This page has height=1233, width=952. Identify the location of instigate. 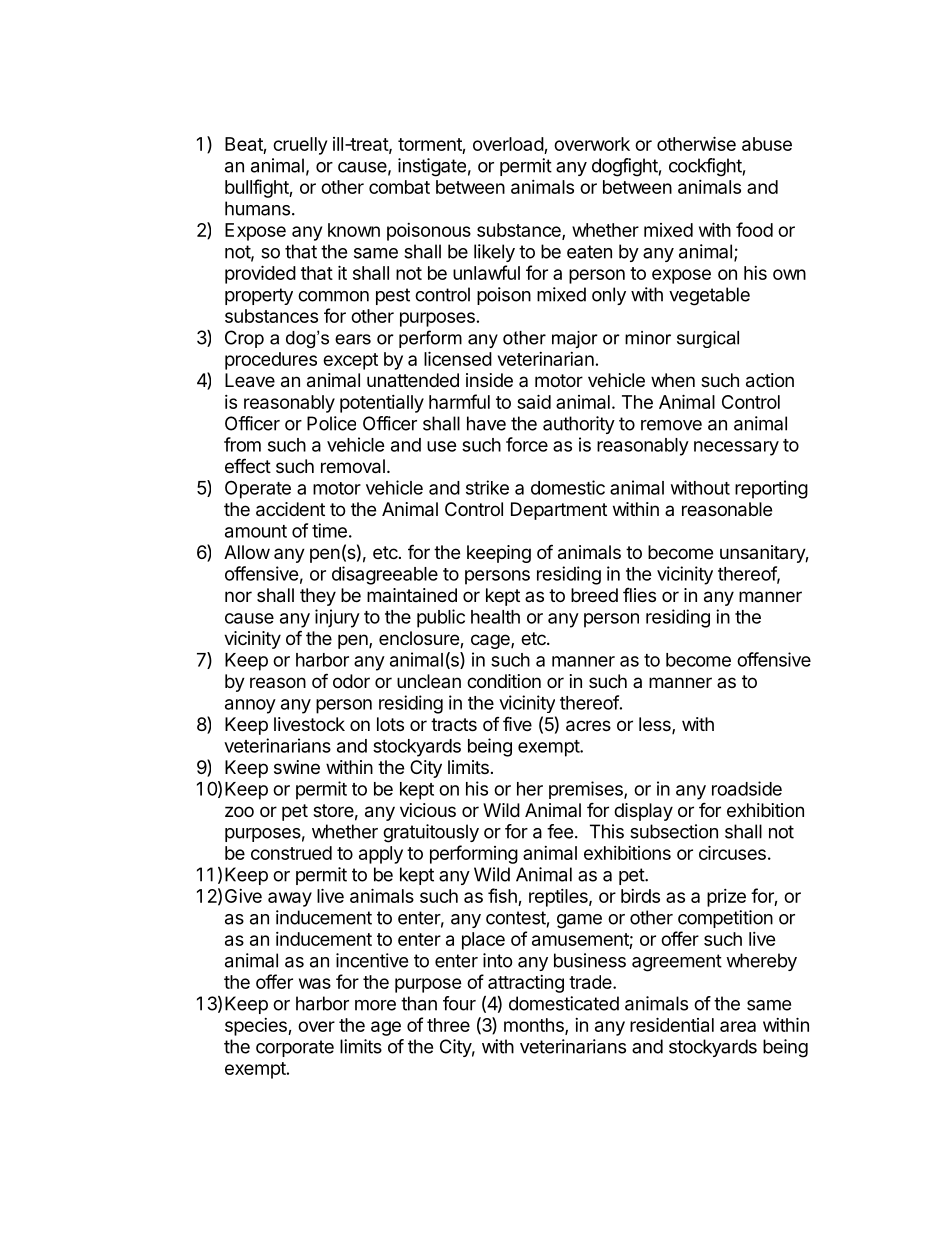
(432, 167).
